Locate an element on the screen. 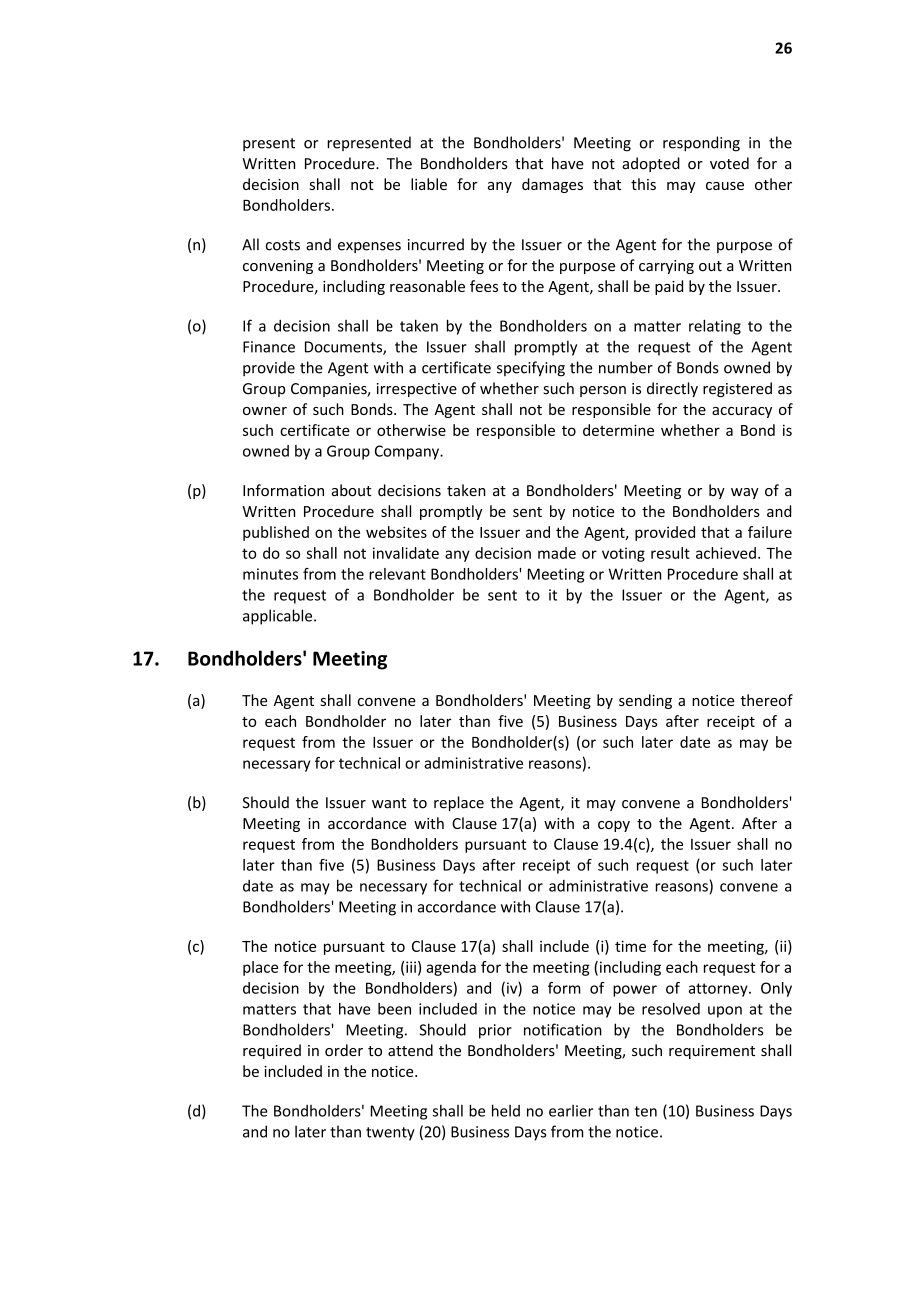 The height and width of the screenshot is (1308, 924). applicable is located at coordinates (279, 617).
